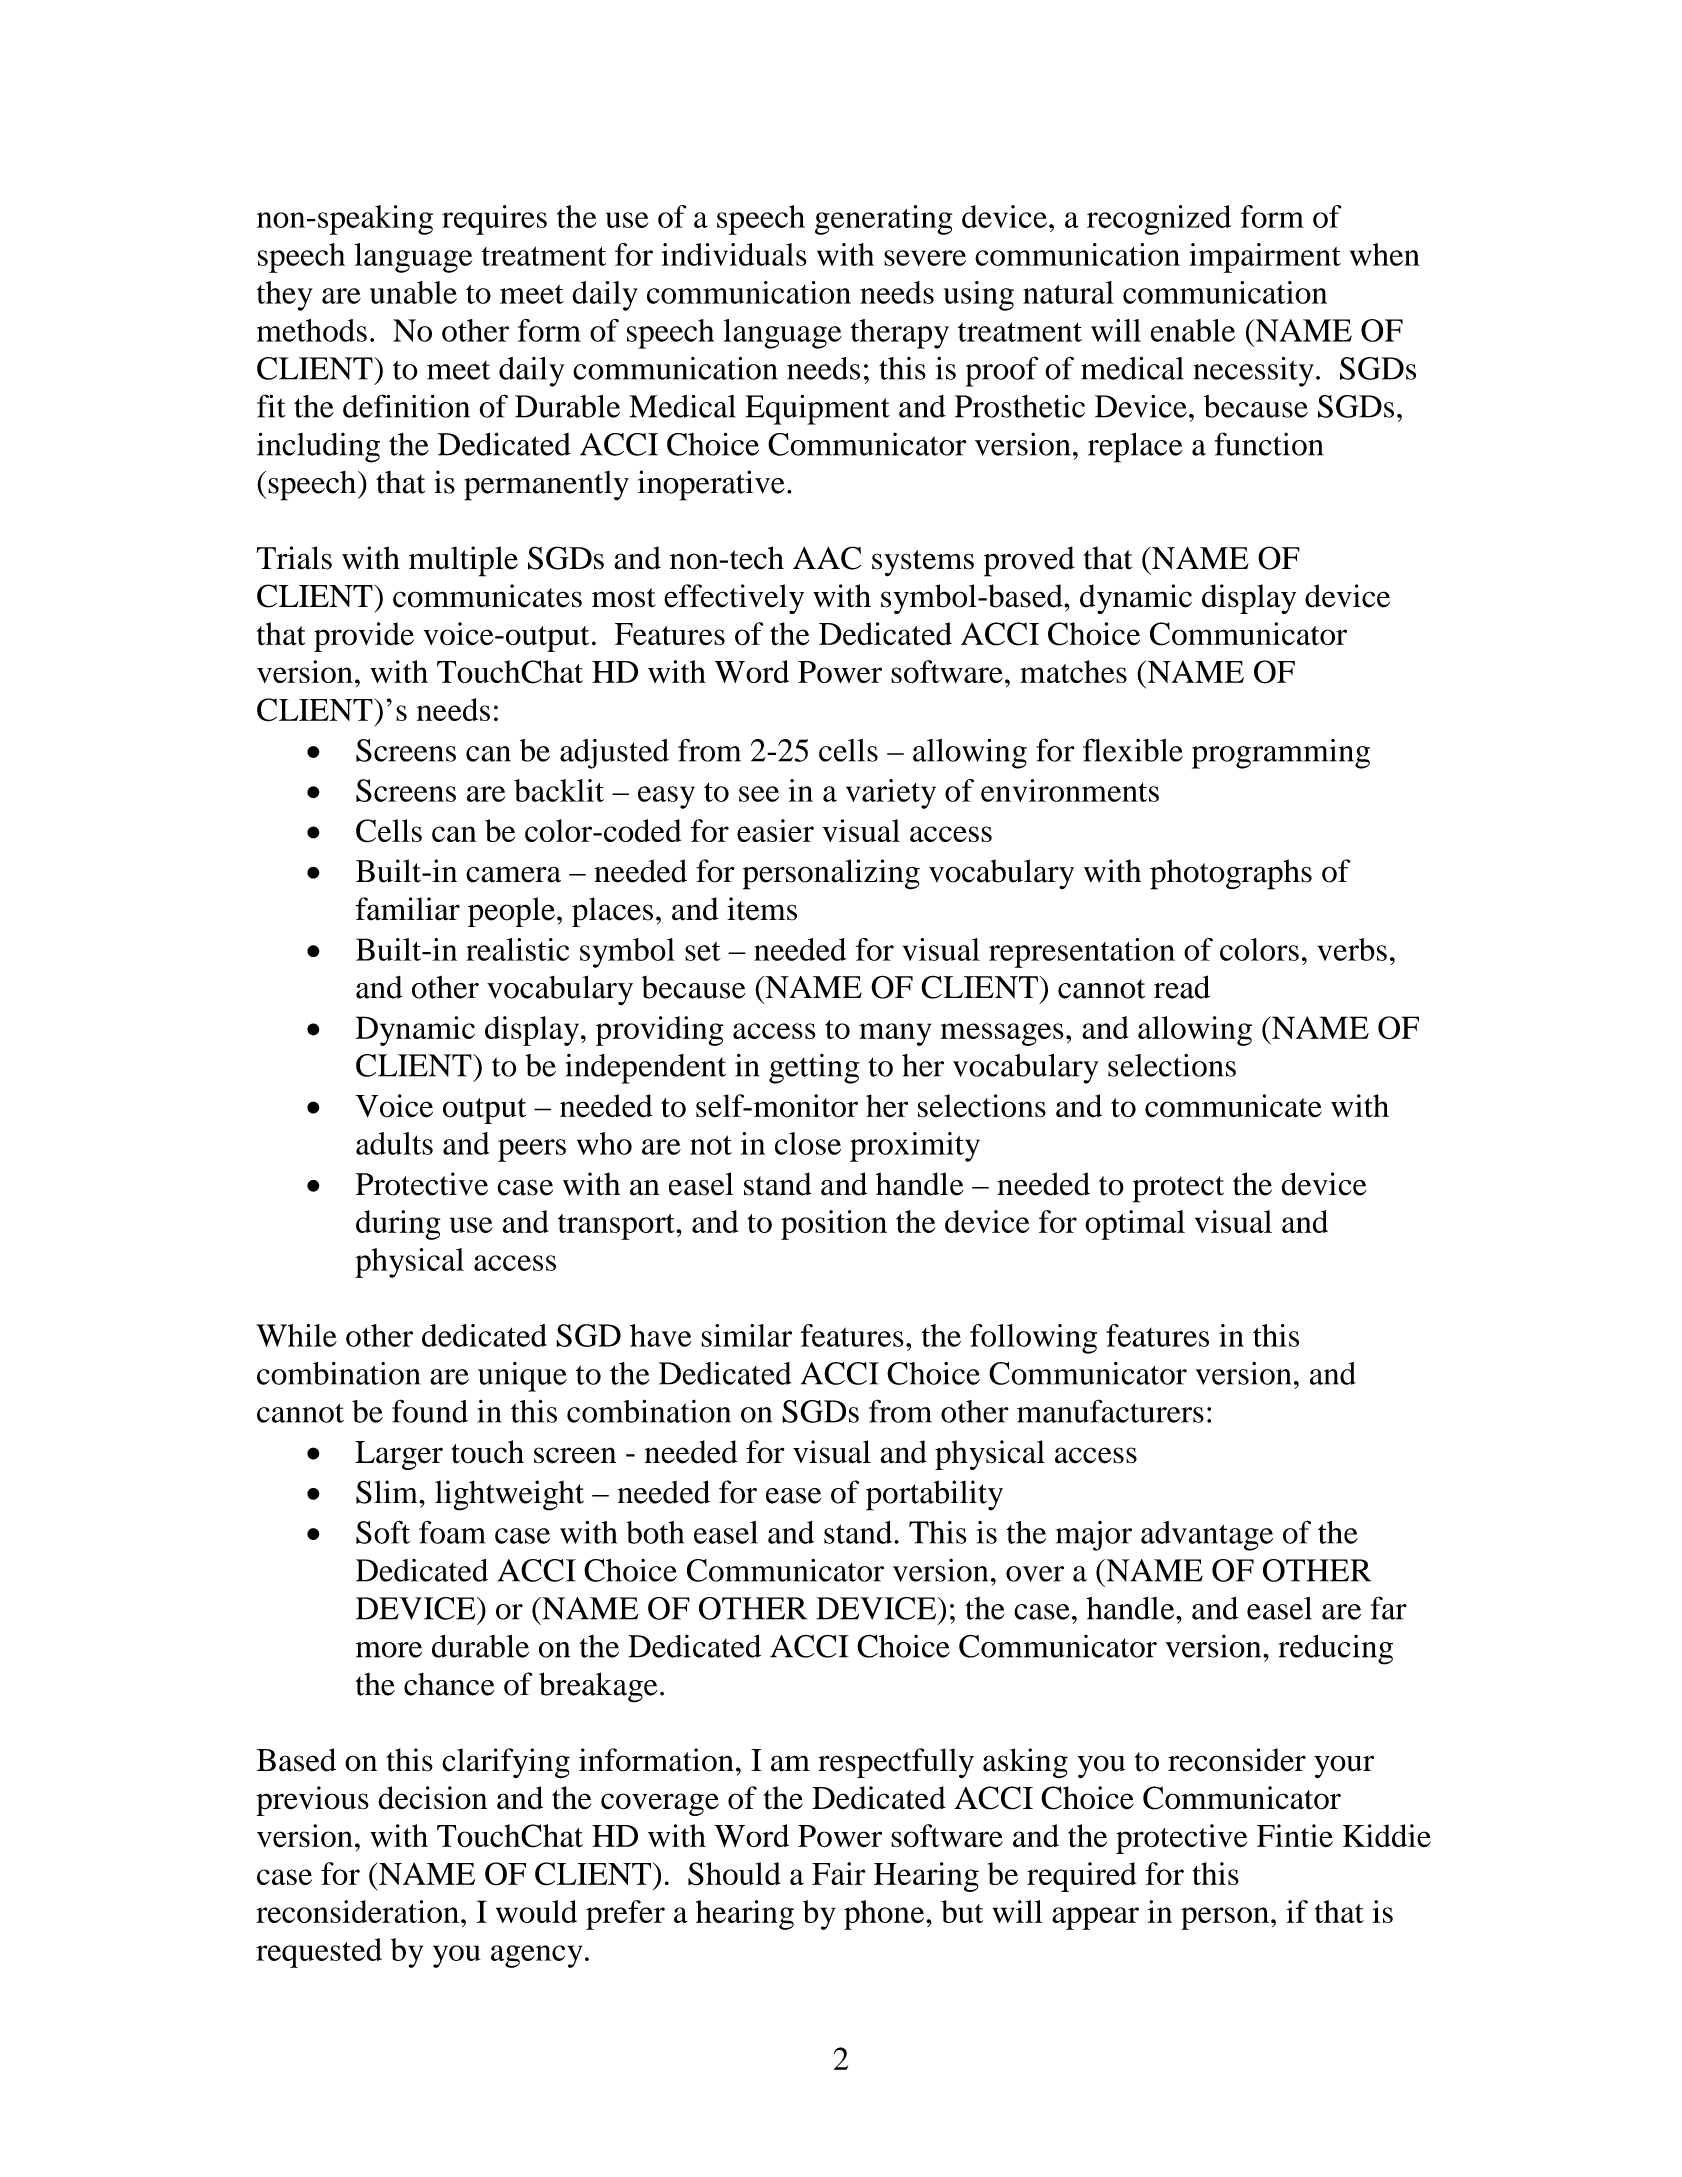 The height and width of the image is (2177, 1682). I want to click on getting, so click(814, 1069).
